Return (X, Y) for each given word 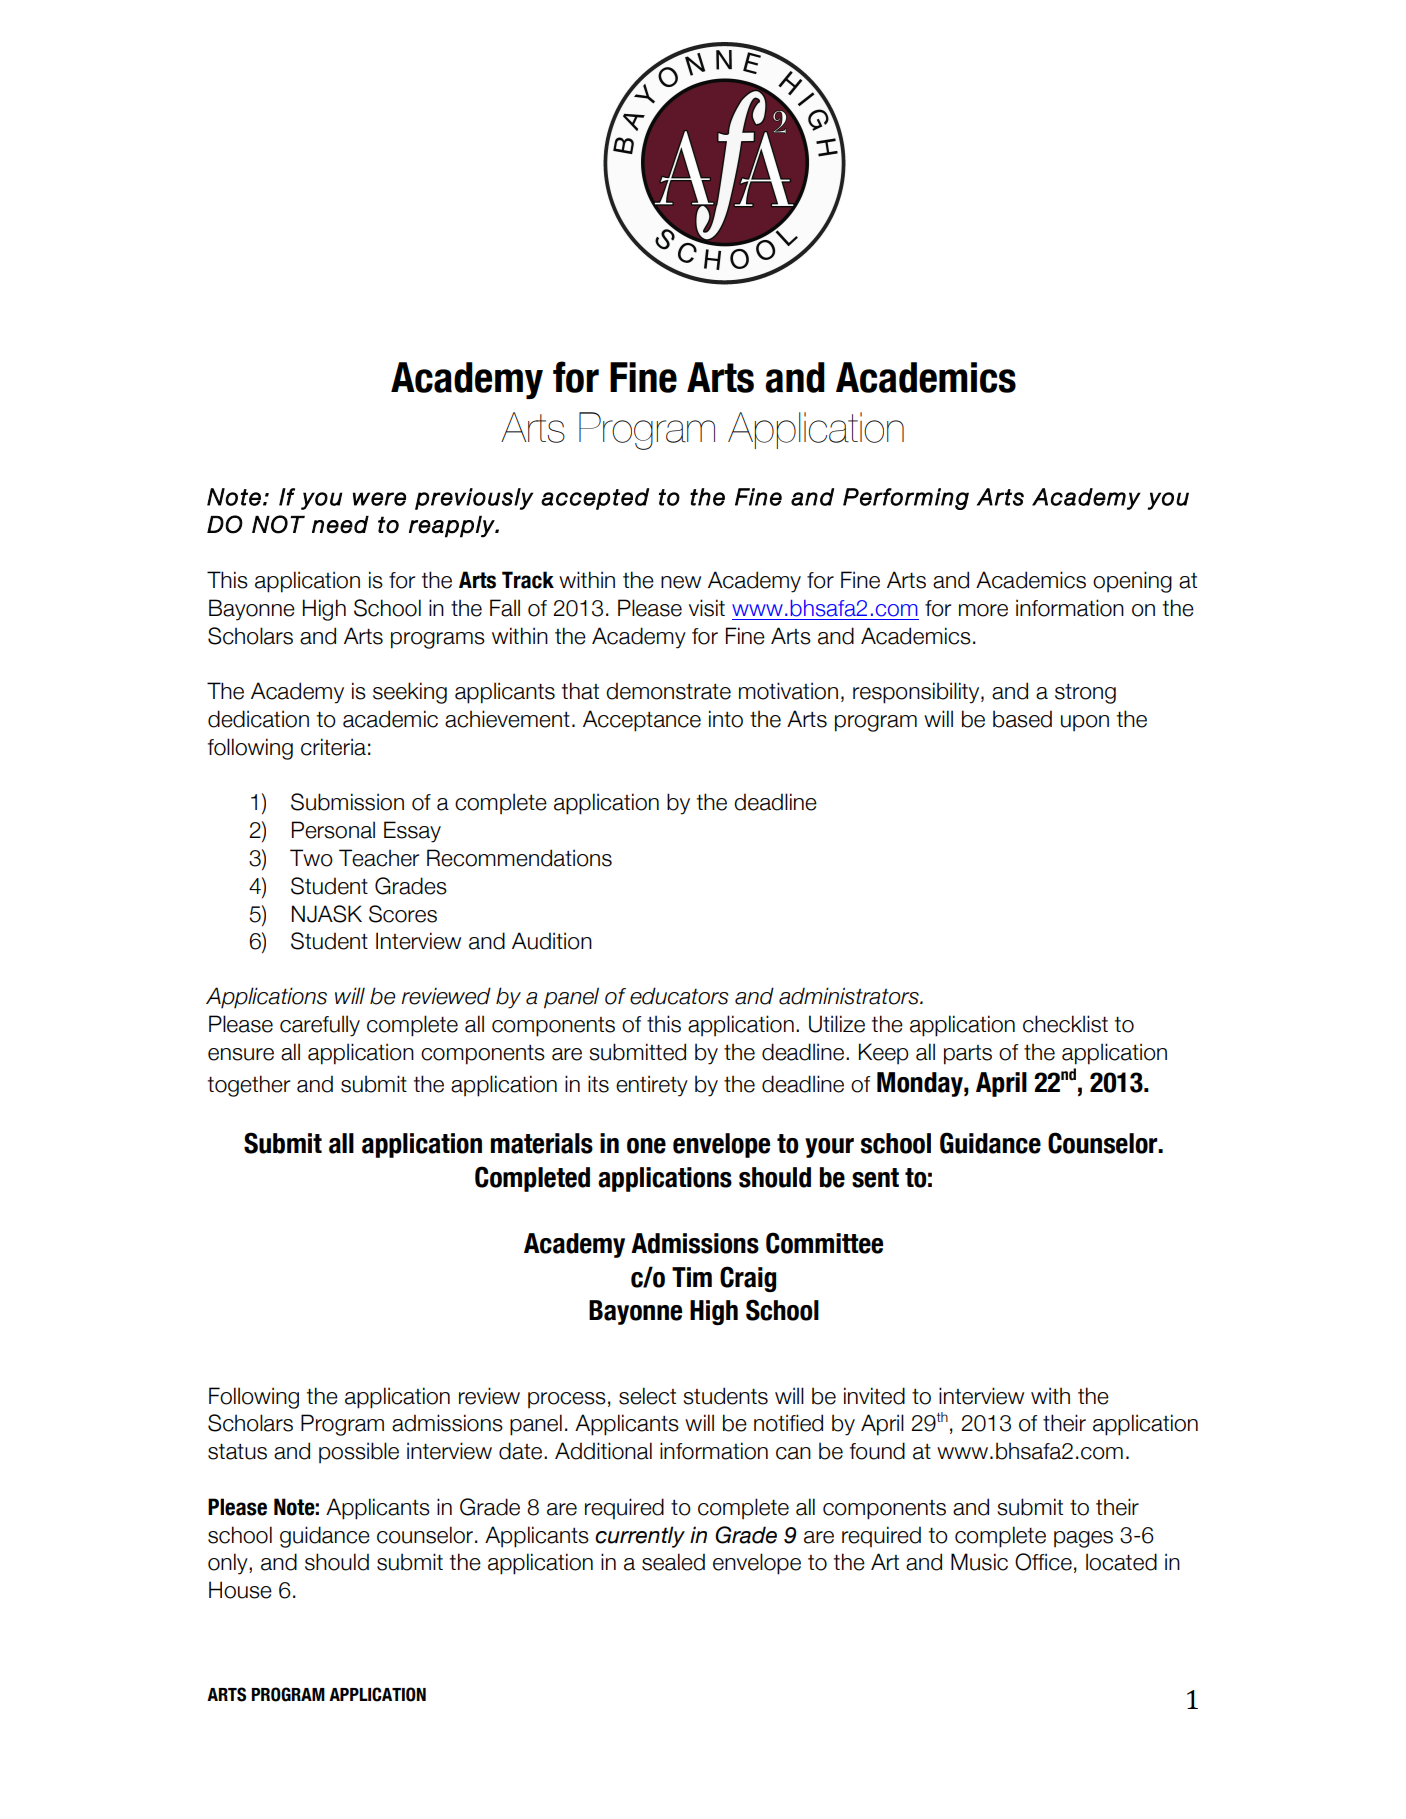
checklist (1065, 1024)
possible (359, 1453)
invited (874, 1396)
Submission (347, 802)
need (340, 525)
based (1022, 719)
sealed (673, 1562)
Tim (692, 1277)
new (681, 582)
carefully (320, 1026)
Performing (906, 499)
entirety (652, 1086)
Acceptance (642, 721)
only (229, 1564)
